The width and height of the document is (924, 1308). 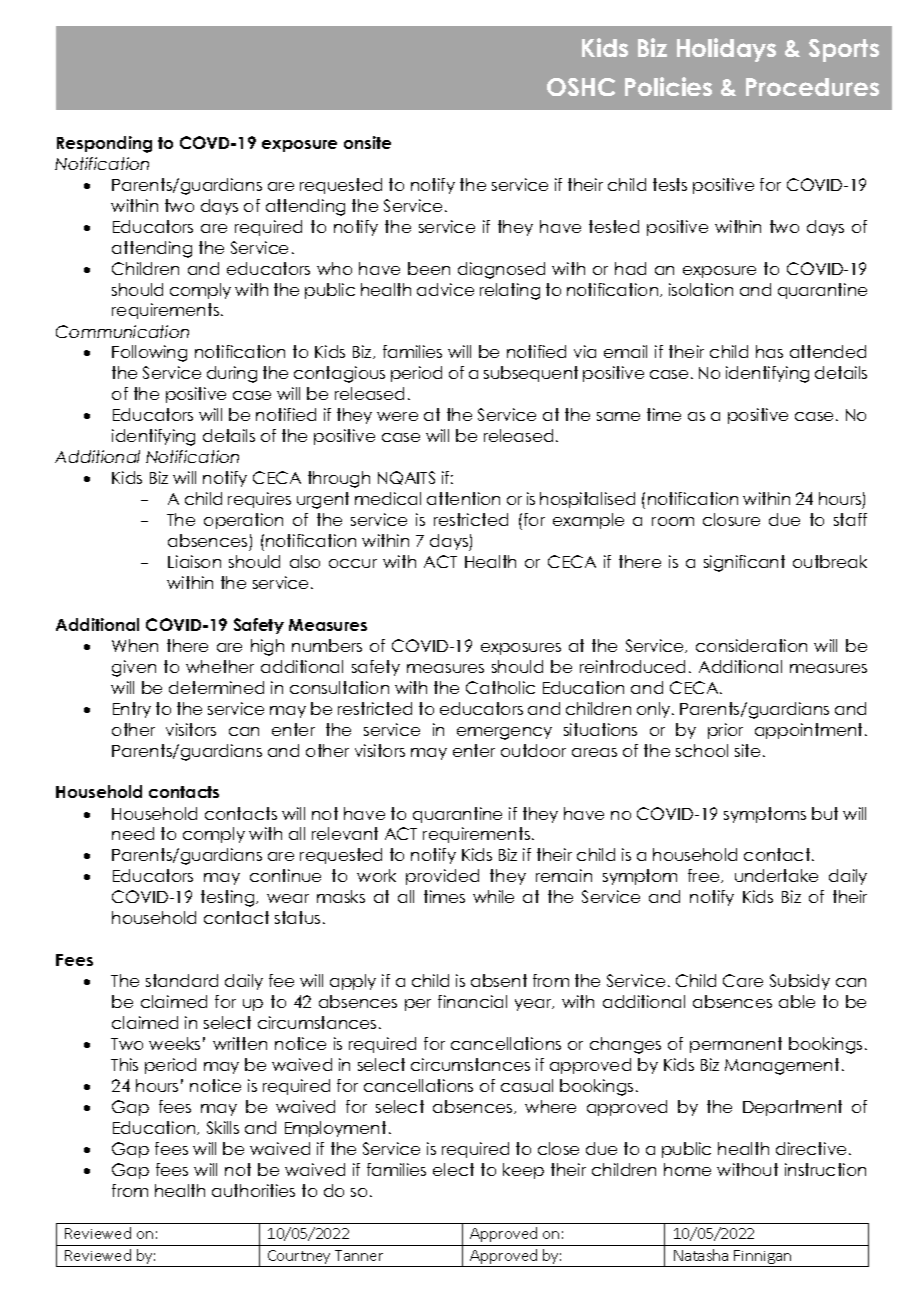 What do you see at coordinates (701, 1255) in the document?
I see `Natasha` at bounding box center [701, 1255].
